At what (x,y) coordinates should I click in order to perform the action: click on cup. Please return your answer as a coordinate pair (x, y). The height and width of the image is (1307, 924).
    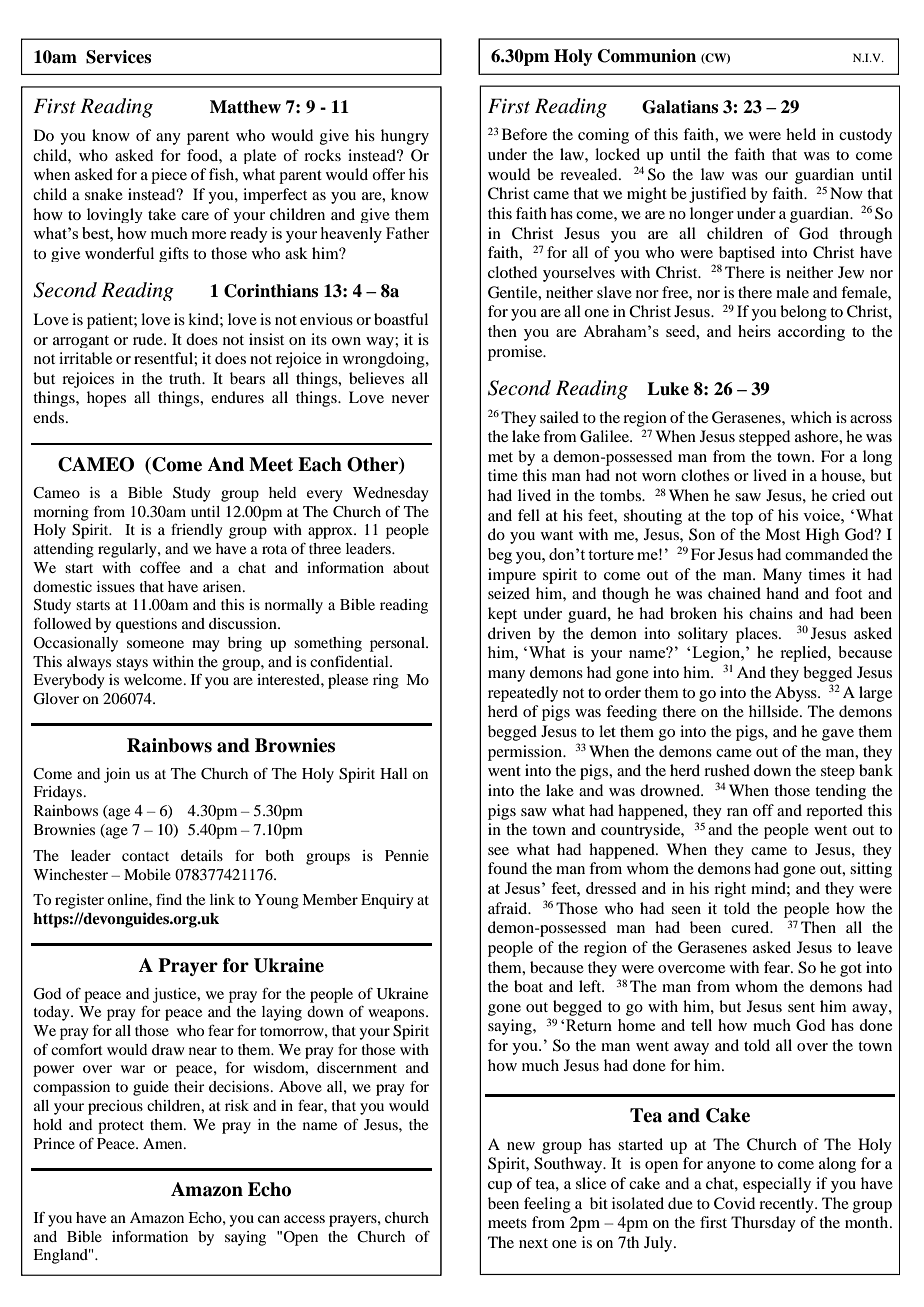
    Looking at the image, I should click on (500, 1187).
